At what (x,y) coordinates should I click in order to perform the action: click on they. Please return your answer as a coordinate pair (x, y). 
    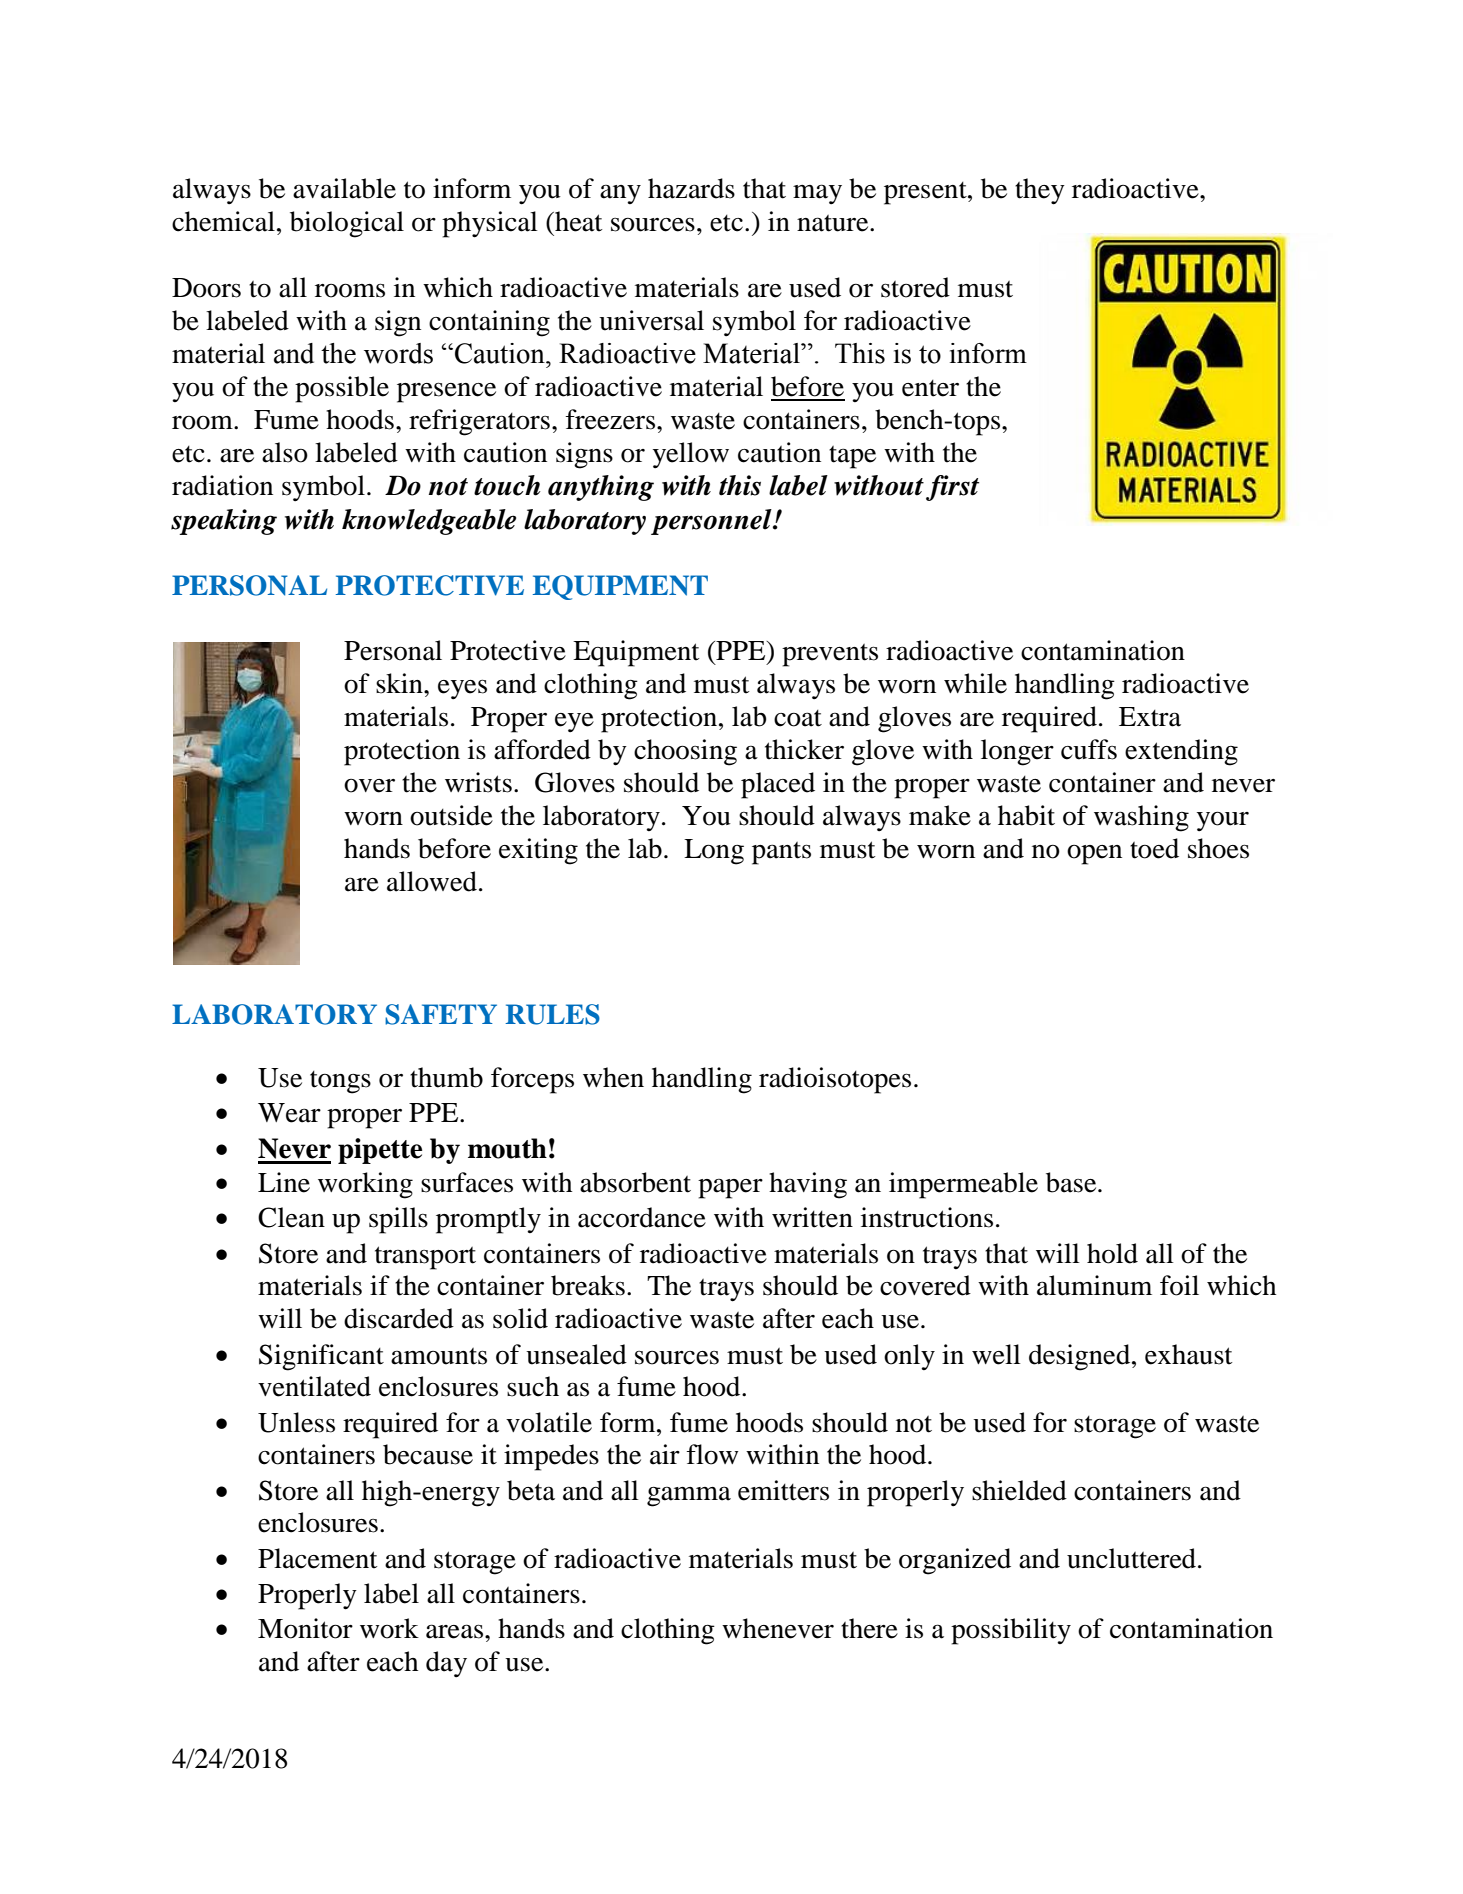
    Looking at the image, I should click on (1040, 191).
